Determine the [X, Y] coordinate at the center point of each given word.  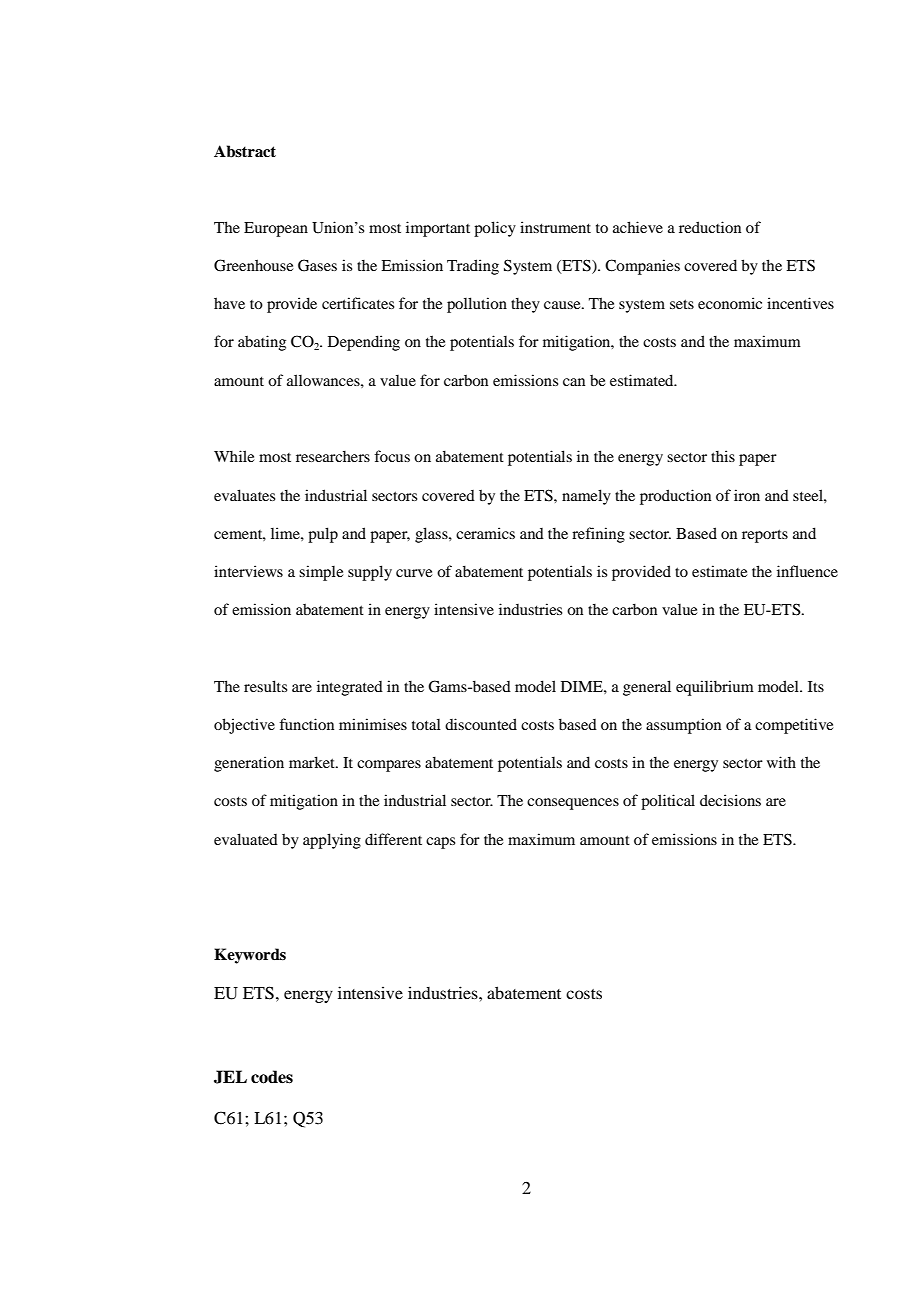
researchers [333, 456]
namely [586, 497]
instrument [555, 227]
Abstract [245, 151]
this [723, 456]
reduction [710, 227]
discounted [481, 724]
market [313, 762]
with [781, 762]
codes [272, 1077]
